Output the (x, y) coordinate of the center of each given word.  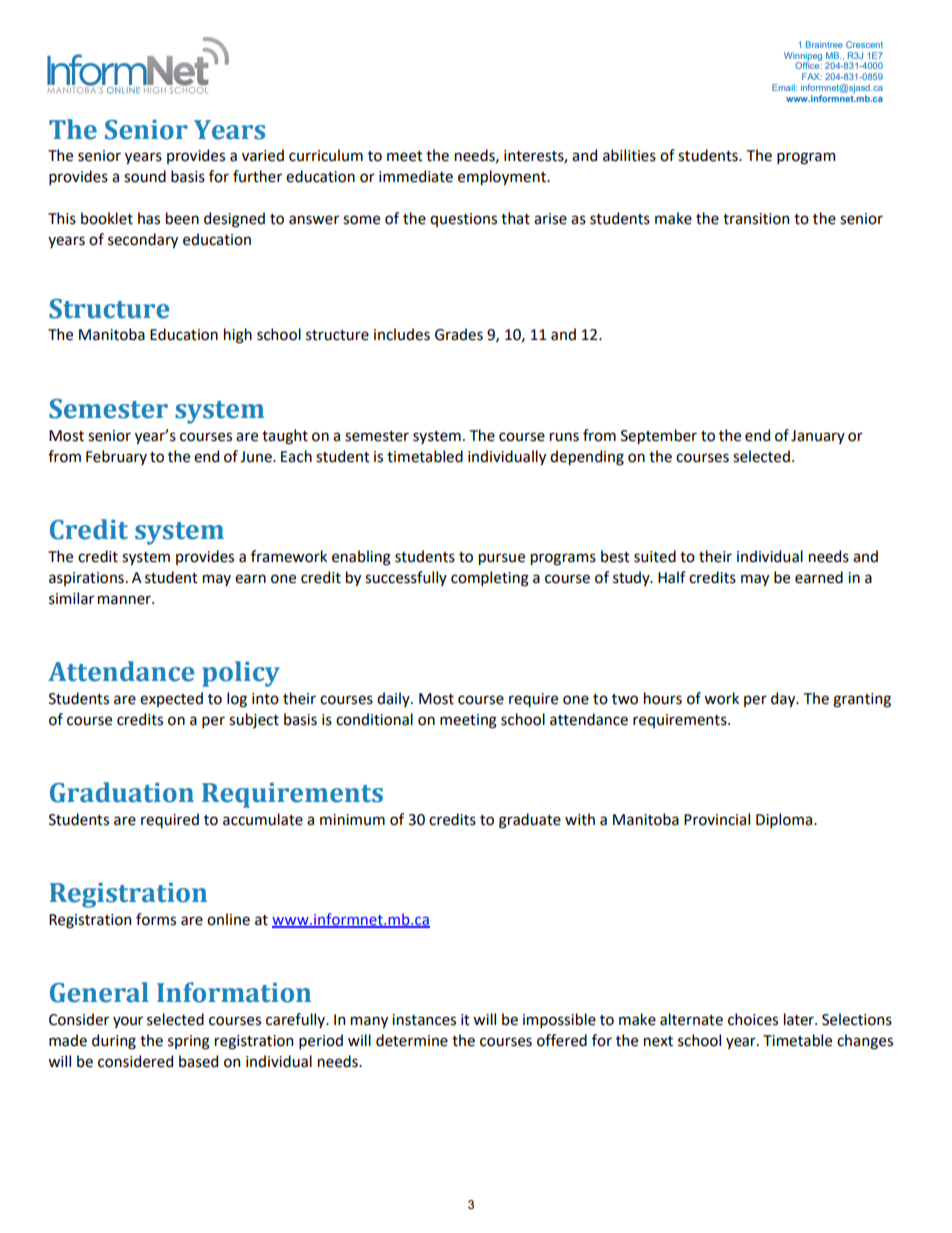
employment (503, 177)
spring (189, 1042)
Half (672, 577)
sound (145, 176)
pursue (502, 559)
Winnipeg (803, 57)
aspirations (86, 579)
